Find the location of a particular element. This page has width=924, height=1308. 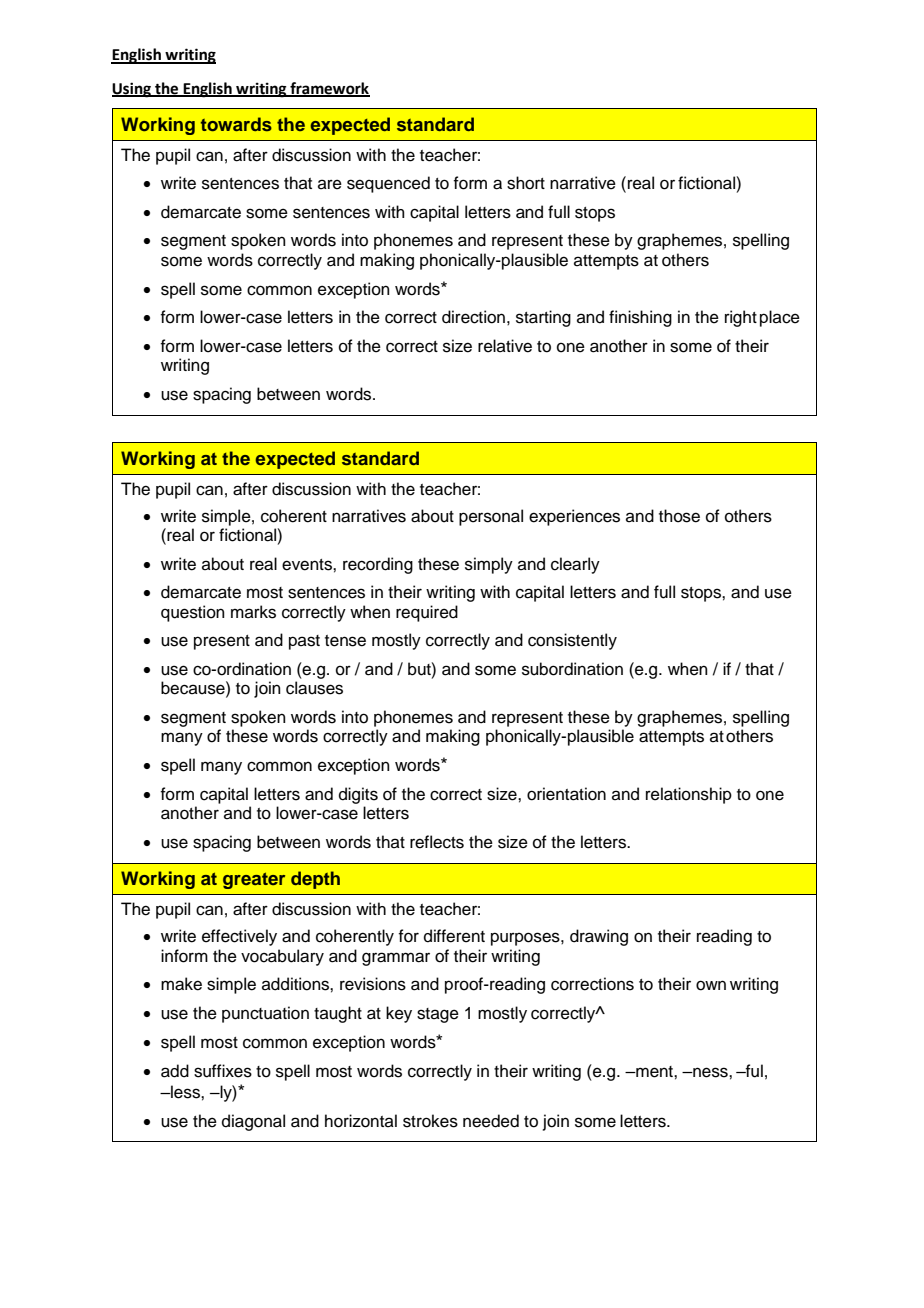

short is located at coordinates (526, 183).
